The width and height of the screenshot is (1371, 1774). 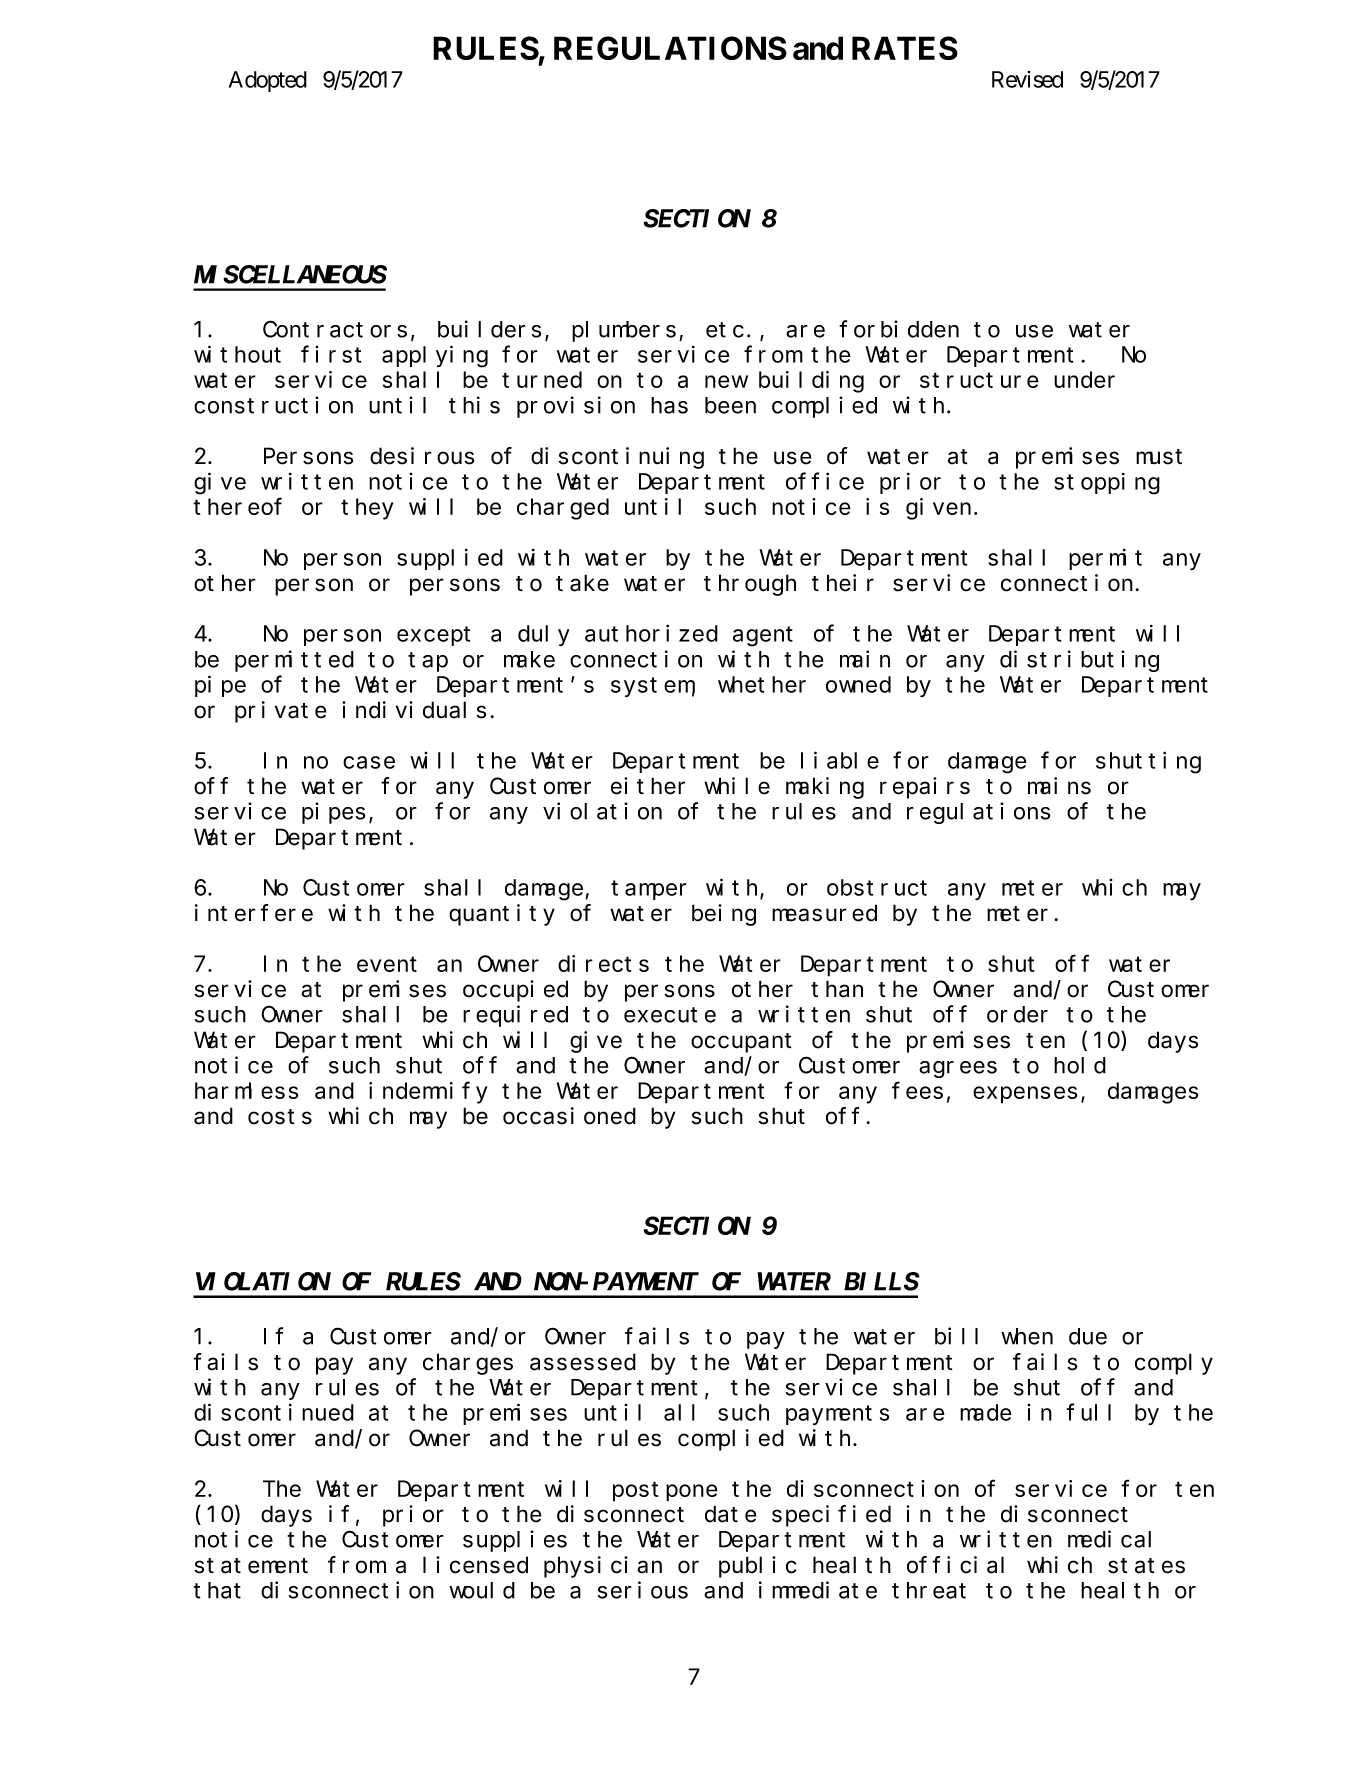 What do you see at coordinates (450, 559) in the screenshot?
I see `supplied` at bounding box center [450, 559].
